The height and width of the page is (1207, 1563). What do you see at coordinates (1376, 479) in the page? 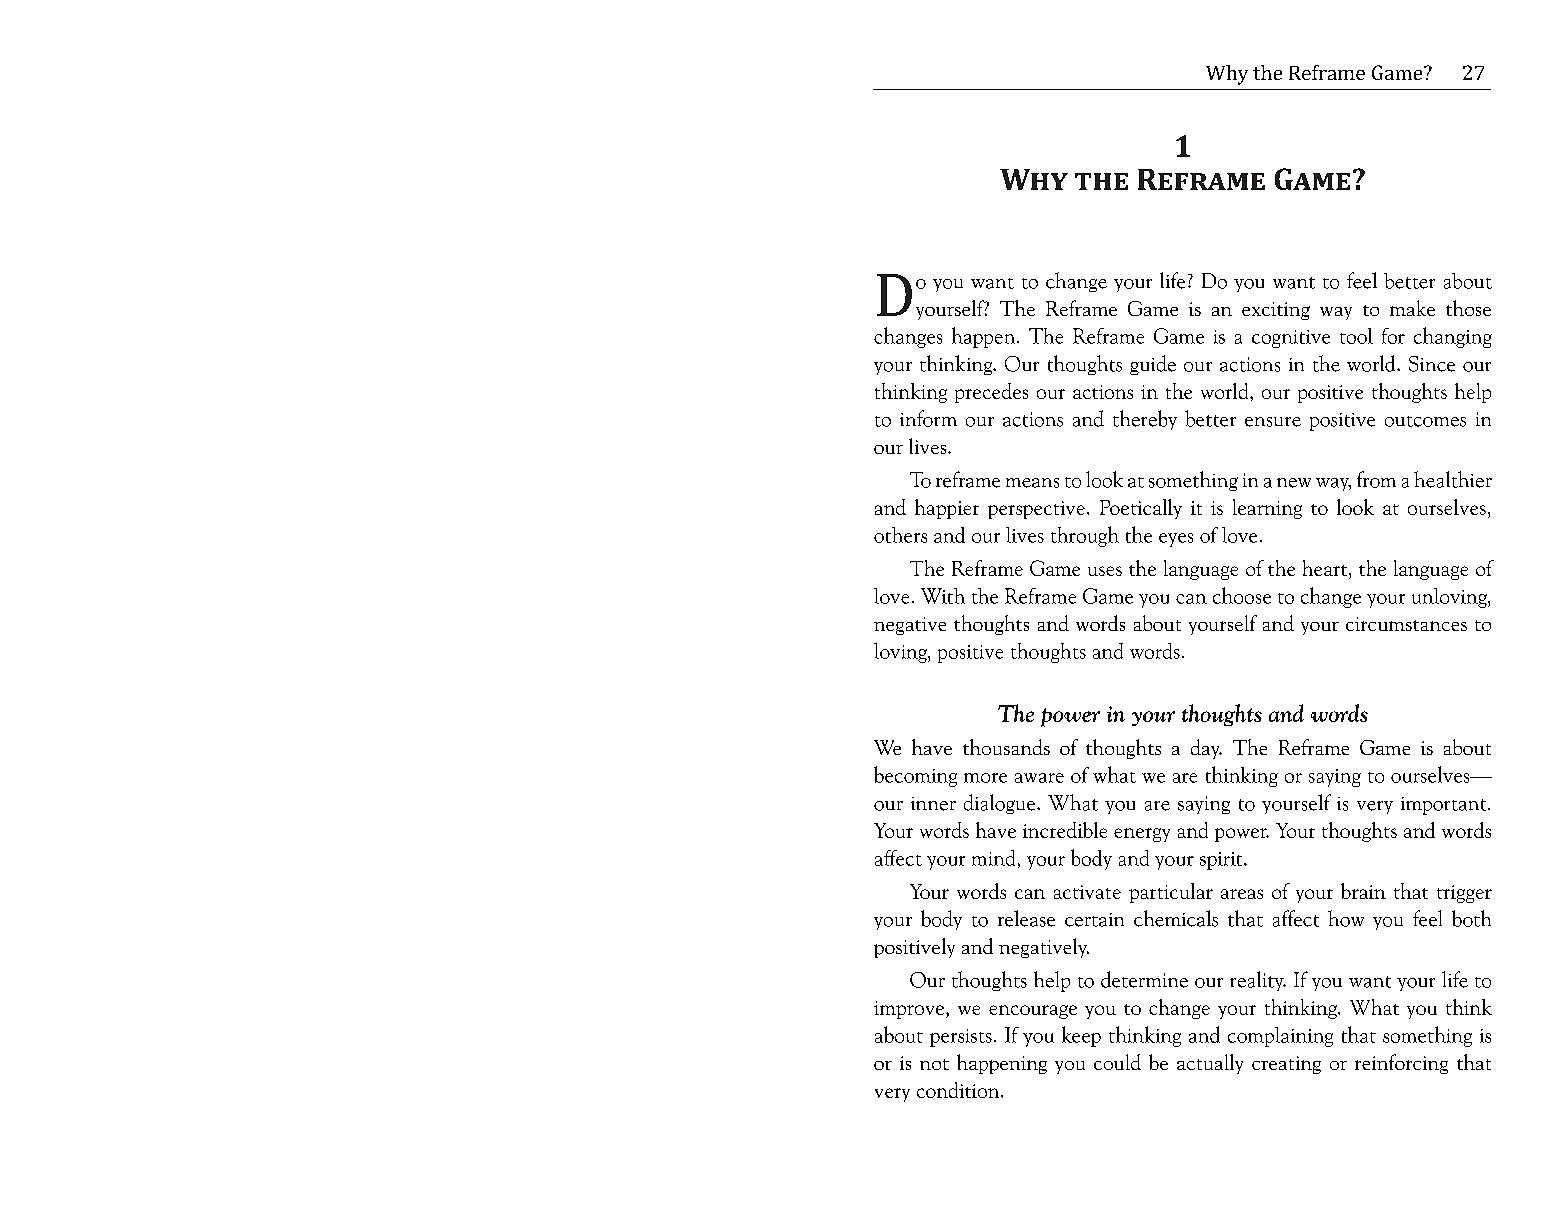
I see `from` at bounding box center [1376, 479].
